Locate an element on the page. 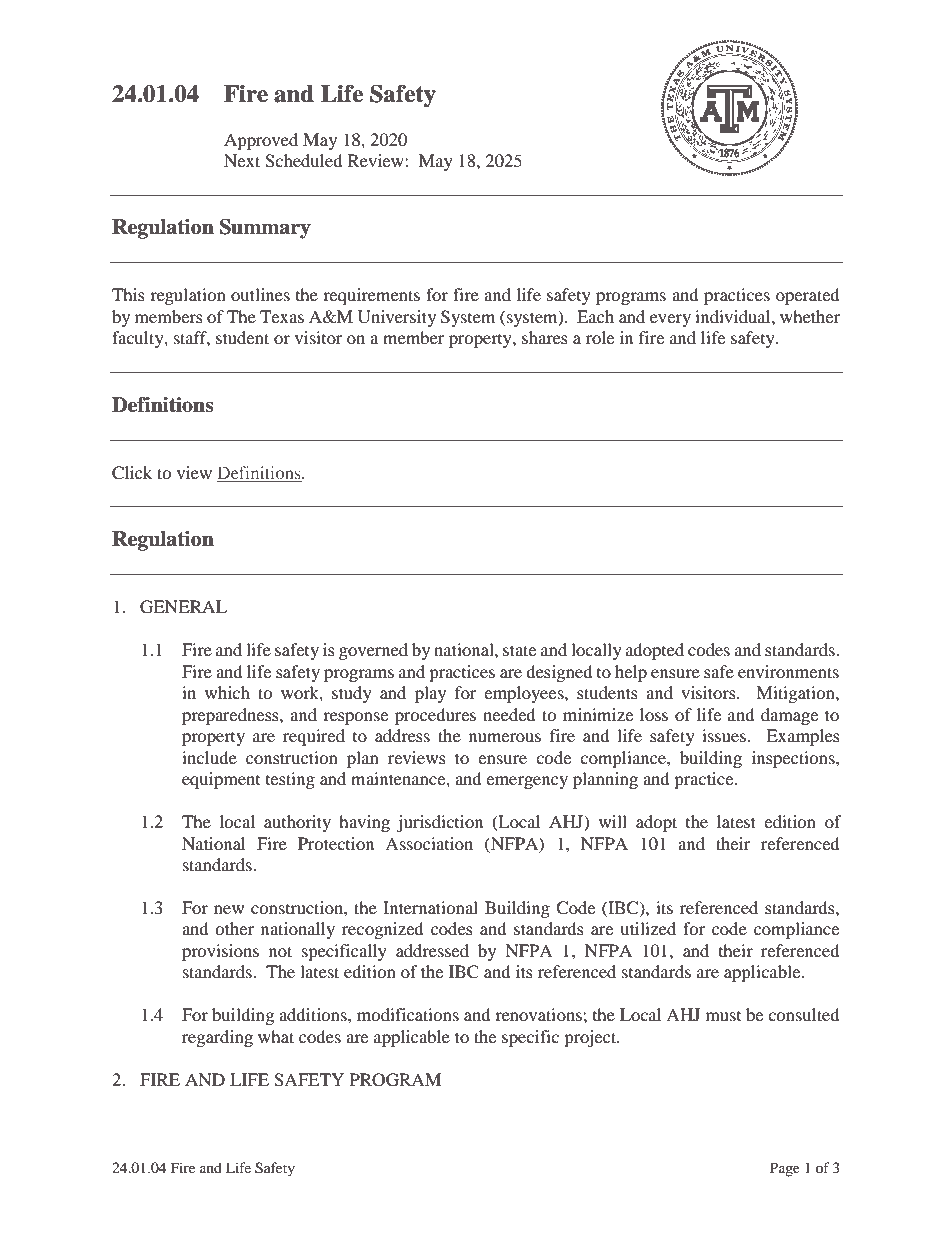  operated is located at coordinates (808, 296).
